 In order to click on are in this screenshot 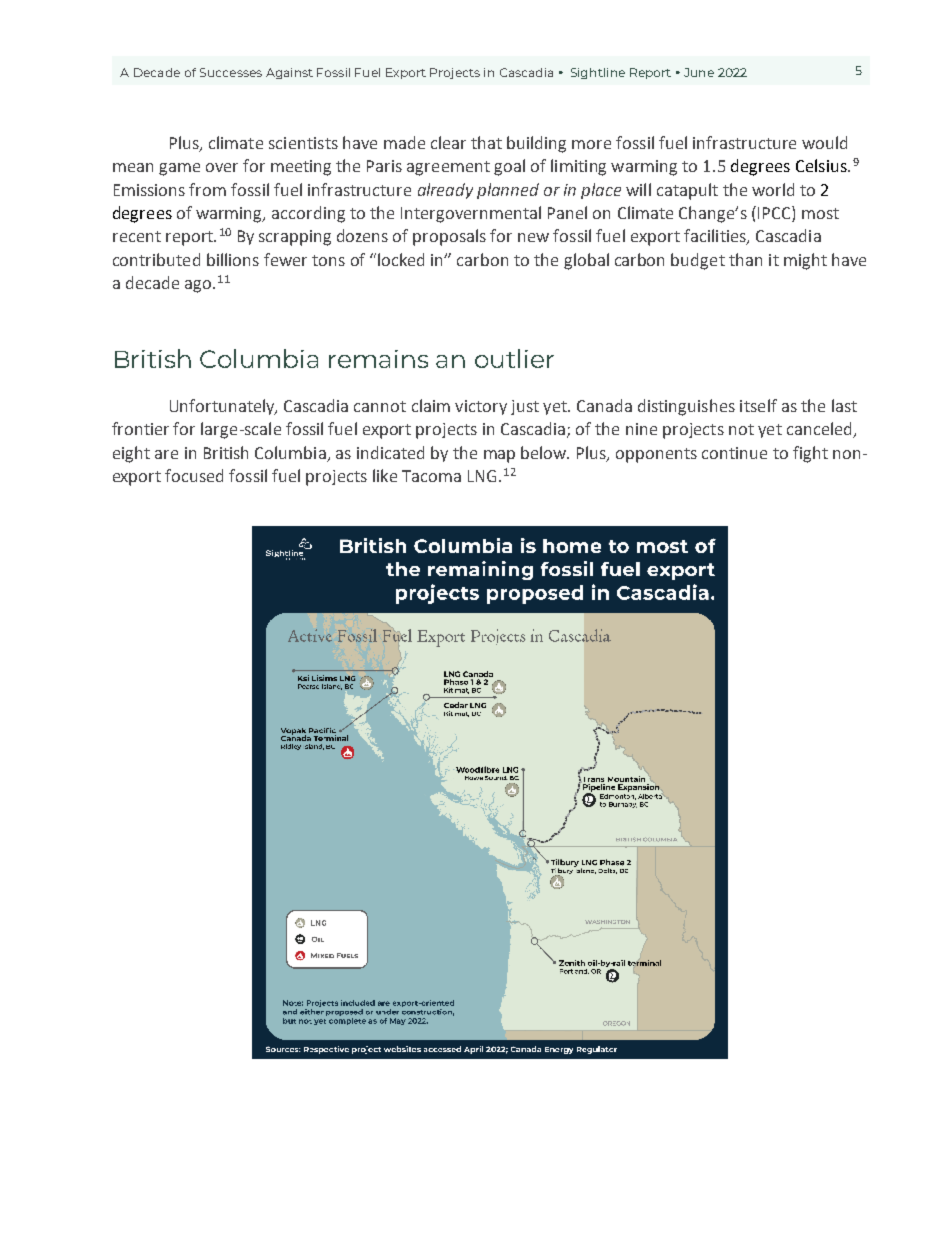, I will do `click(166, 454)`.
